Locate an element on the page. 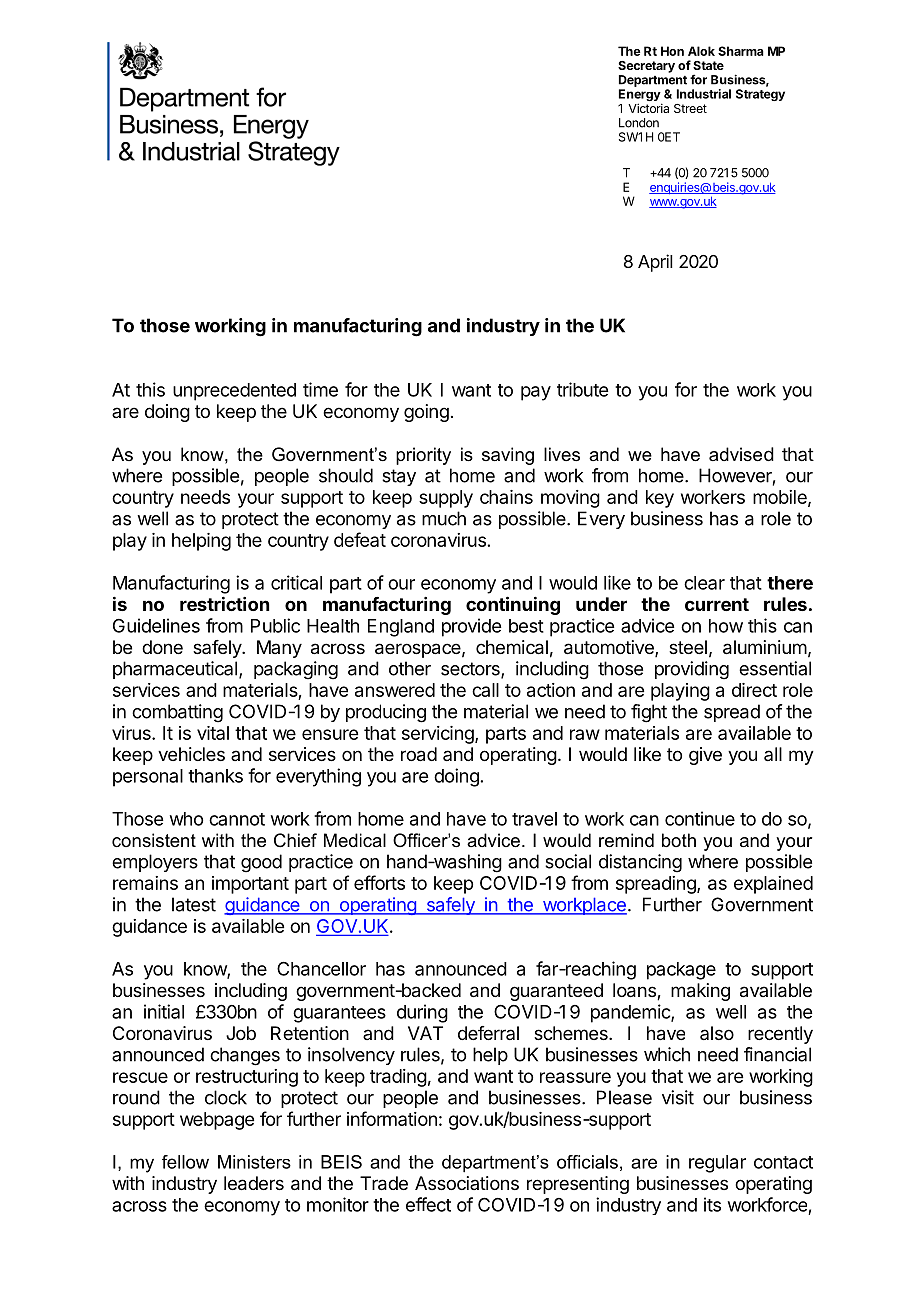 The width and height of the page is (924, 1308). cannot is located at coordinates (237, 819).
